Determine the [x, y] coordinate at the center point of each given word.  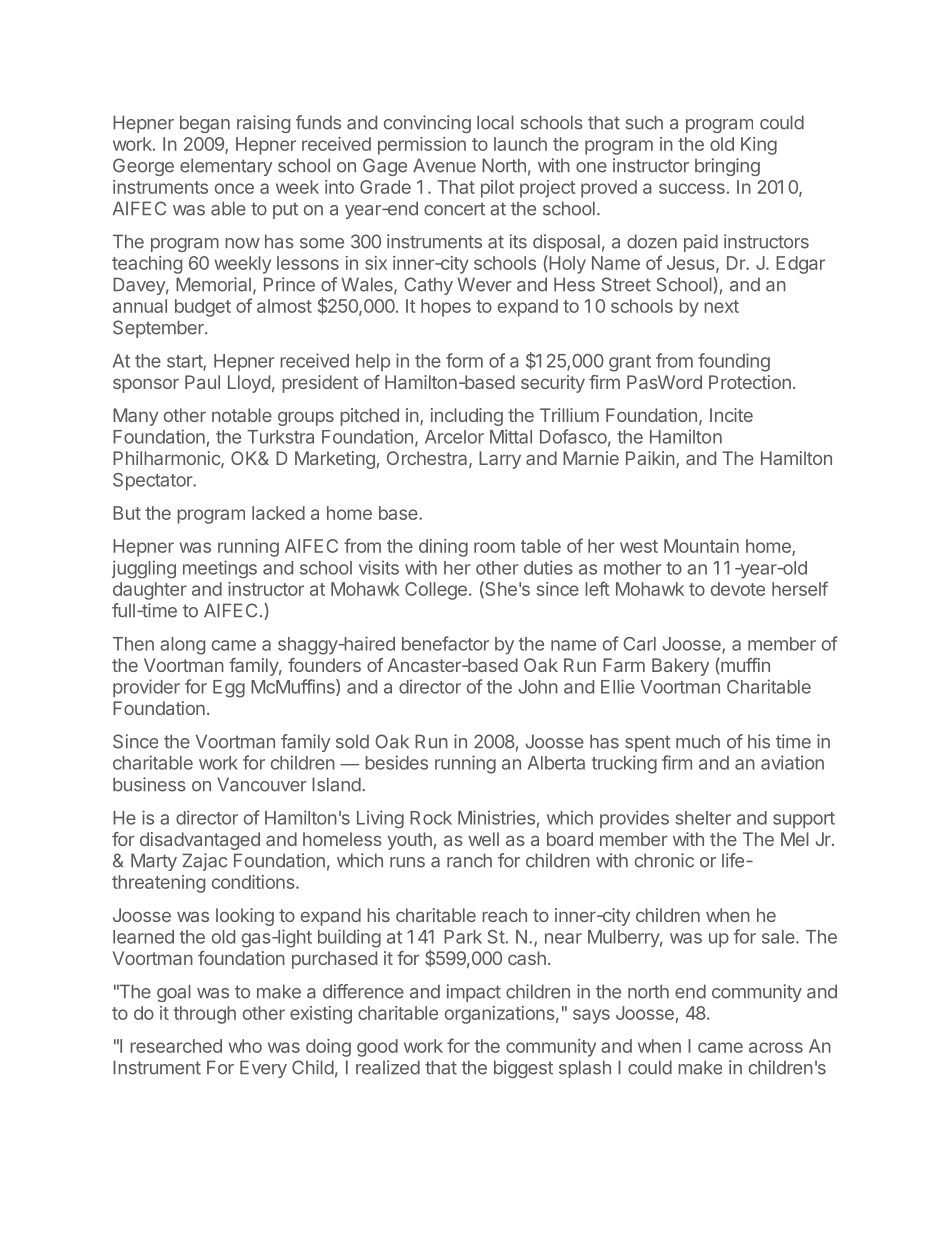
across [776, 1047]
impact [474, 993]
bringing [727, 167]
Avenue [444, 165]
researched [176, 1046]
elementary [226, 167]
